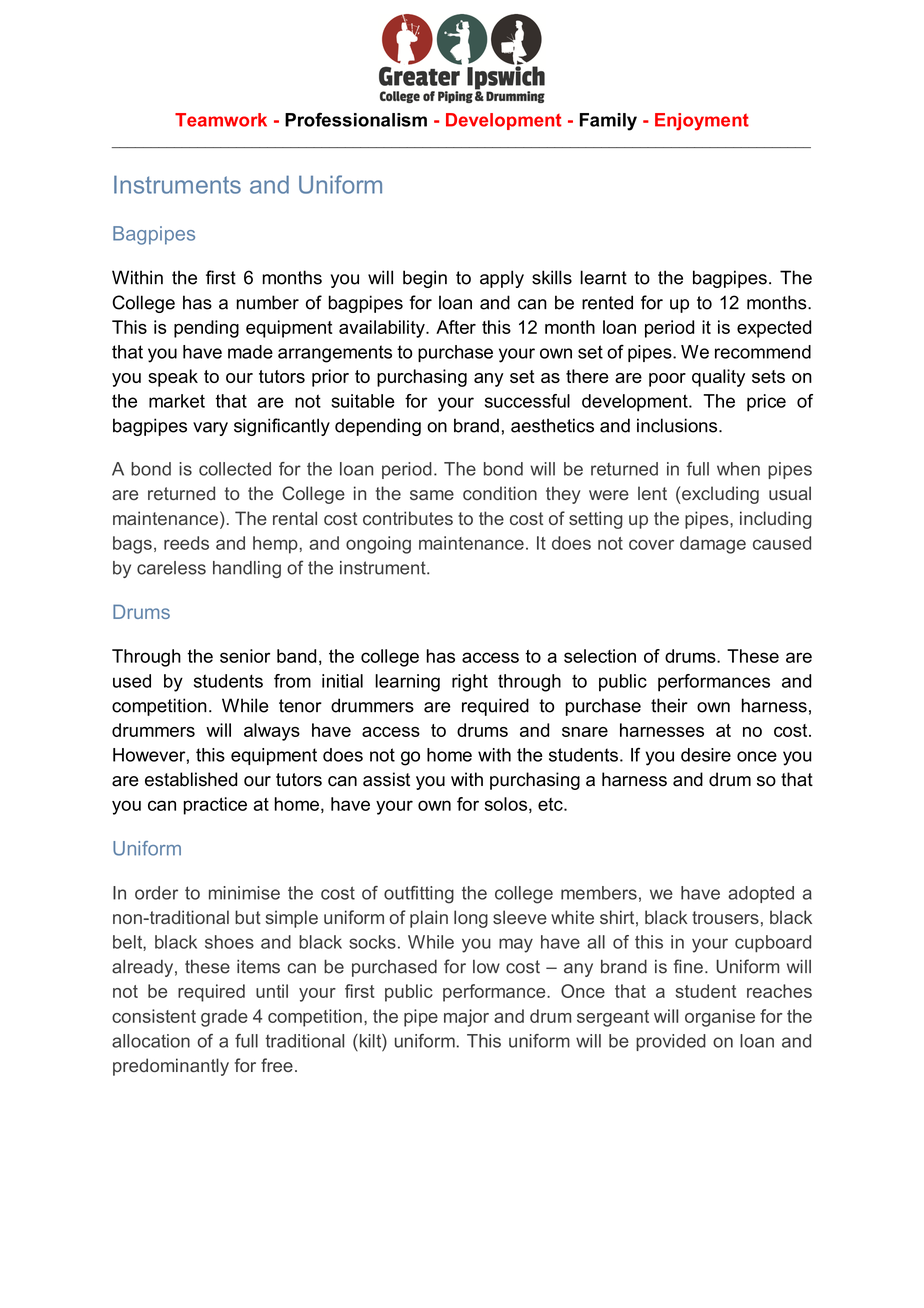 The image size is (924, 1308). Describe the element at coordinates (466, 1018) in the image. I see `major` at that location.
